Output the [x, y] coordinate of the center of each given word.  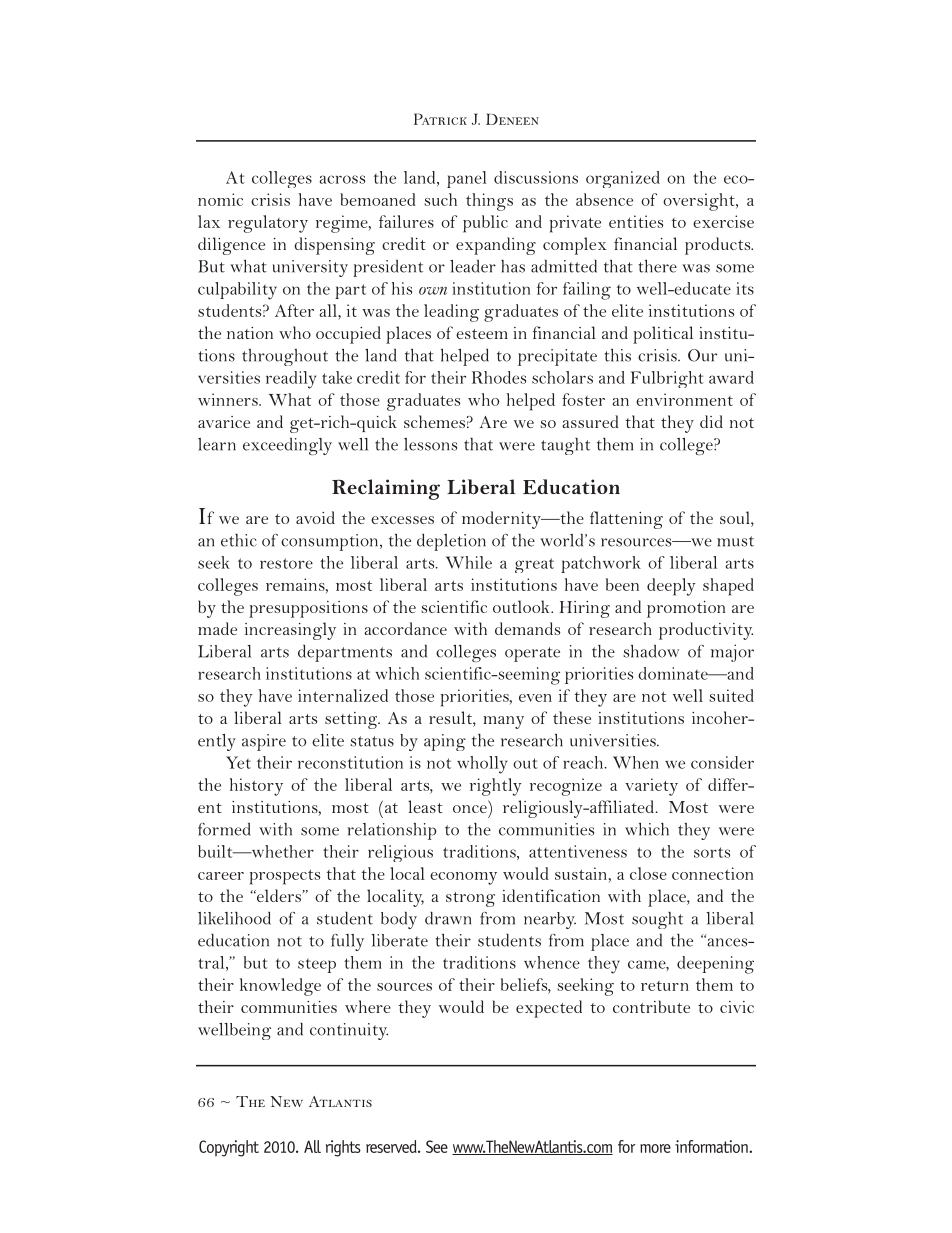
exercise [723, 221]
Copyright [229, 1148]
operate [532, 654]
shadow [651, 651]
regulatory [268, 224]
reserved [392, 1146]
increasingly [290, 631]
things [489, 202]
